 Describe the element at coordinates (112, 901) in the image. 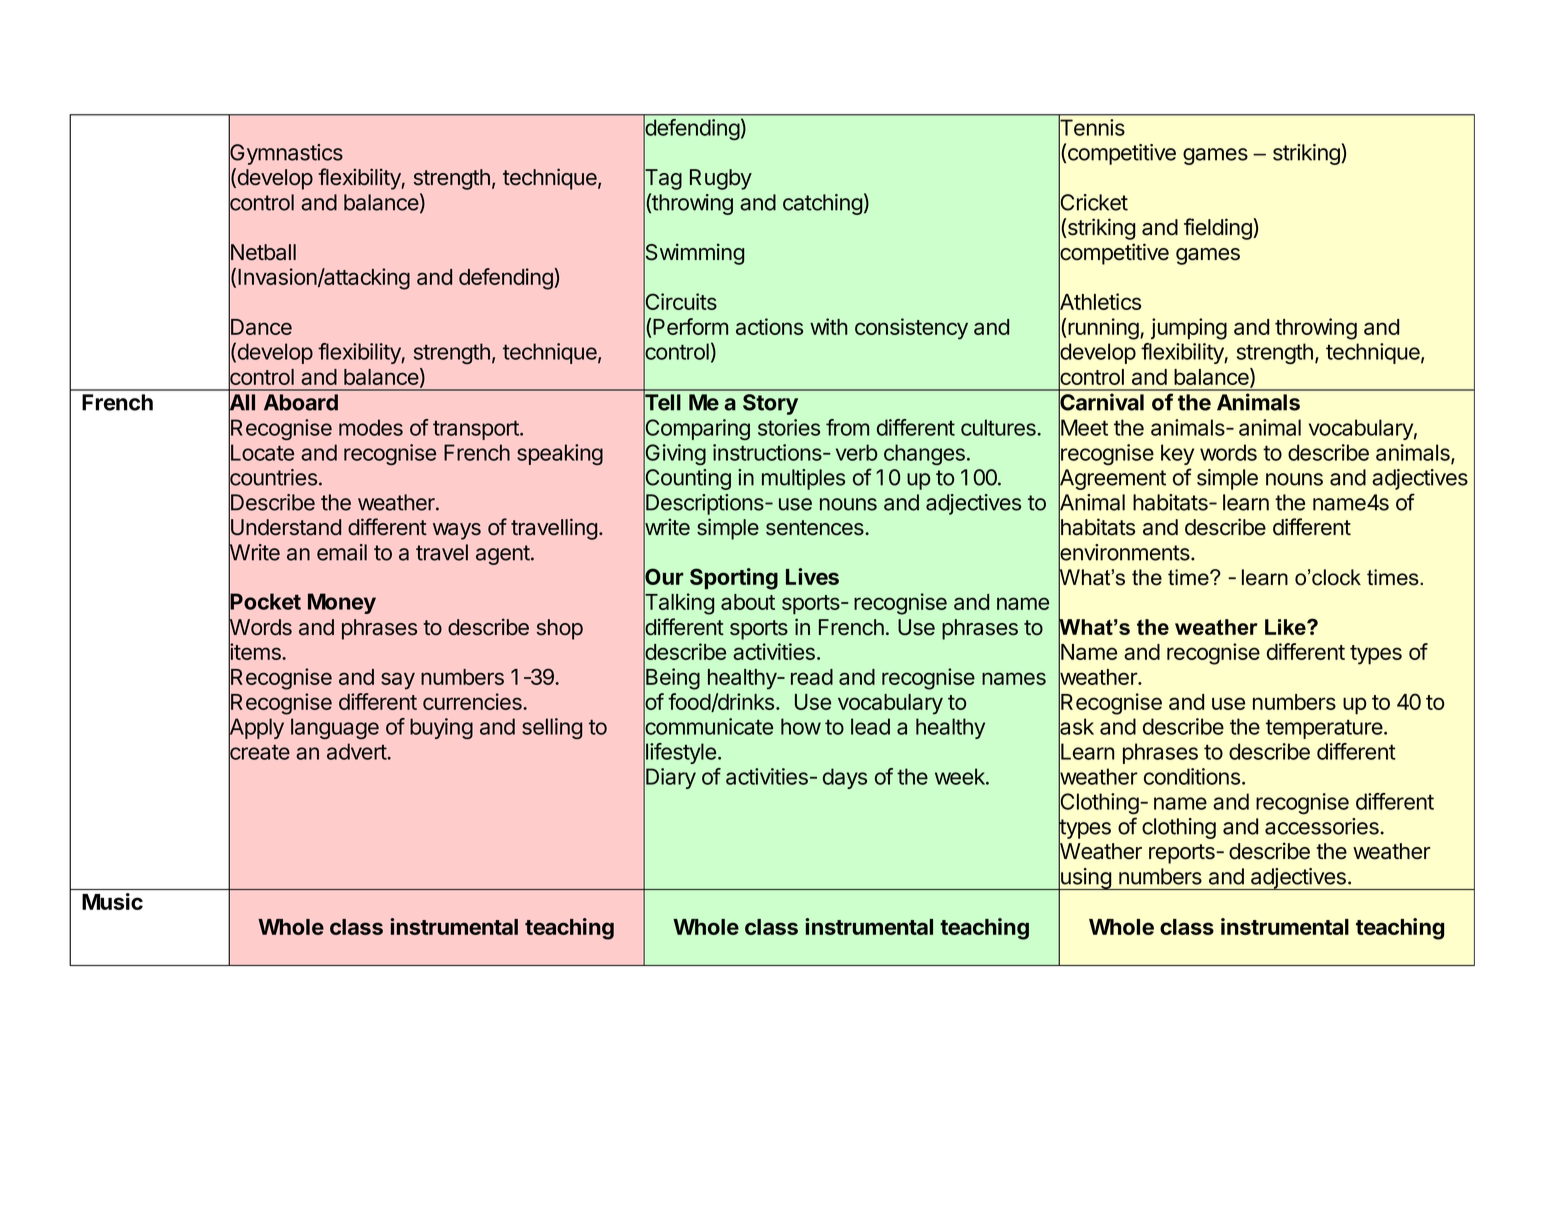

I see `Music` at that location.
